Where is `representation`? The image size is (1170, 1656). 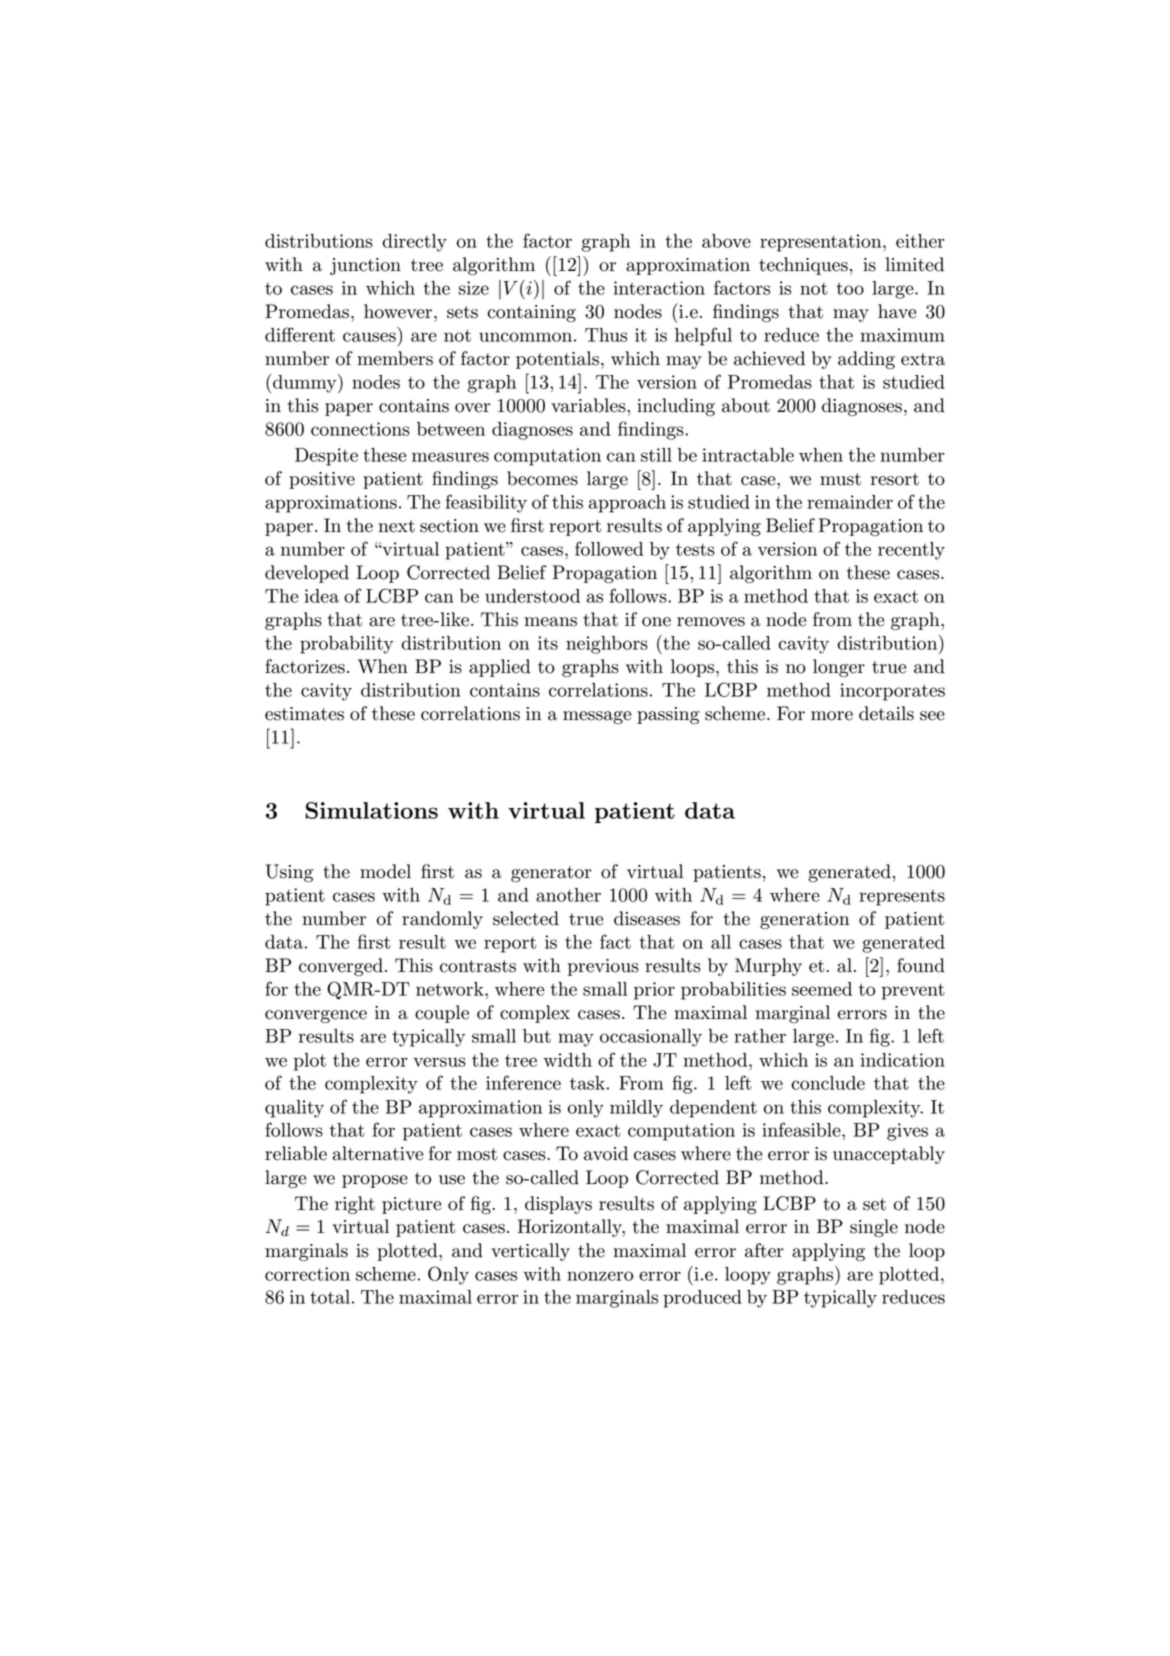
representation is located at coordinates (822, 243).
